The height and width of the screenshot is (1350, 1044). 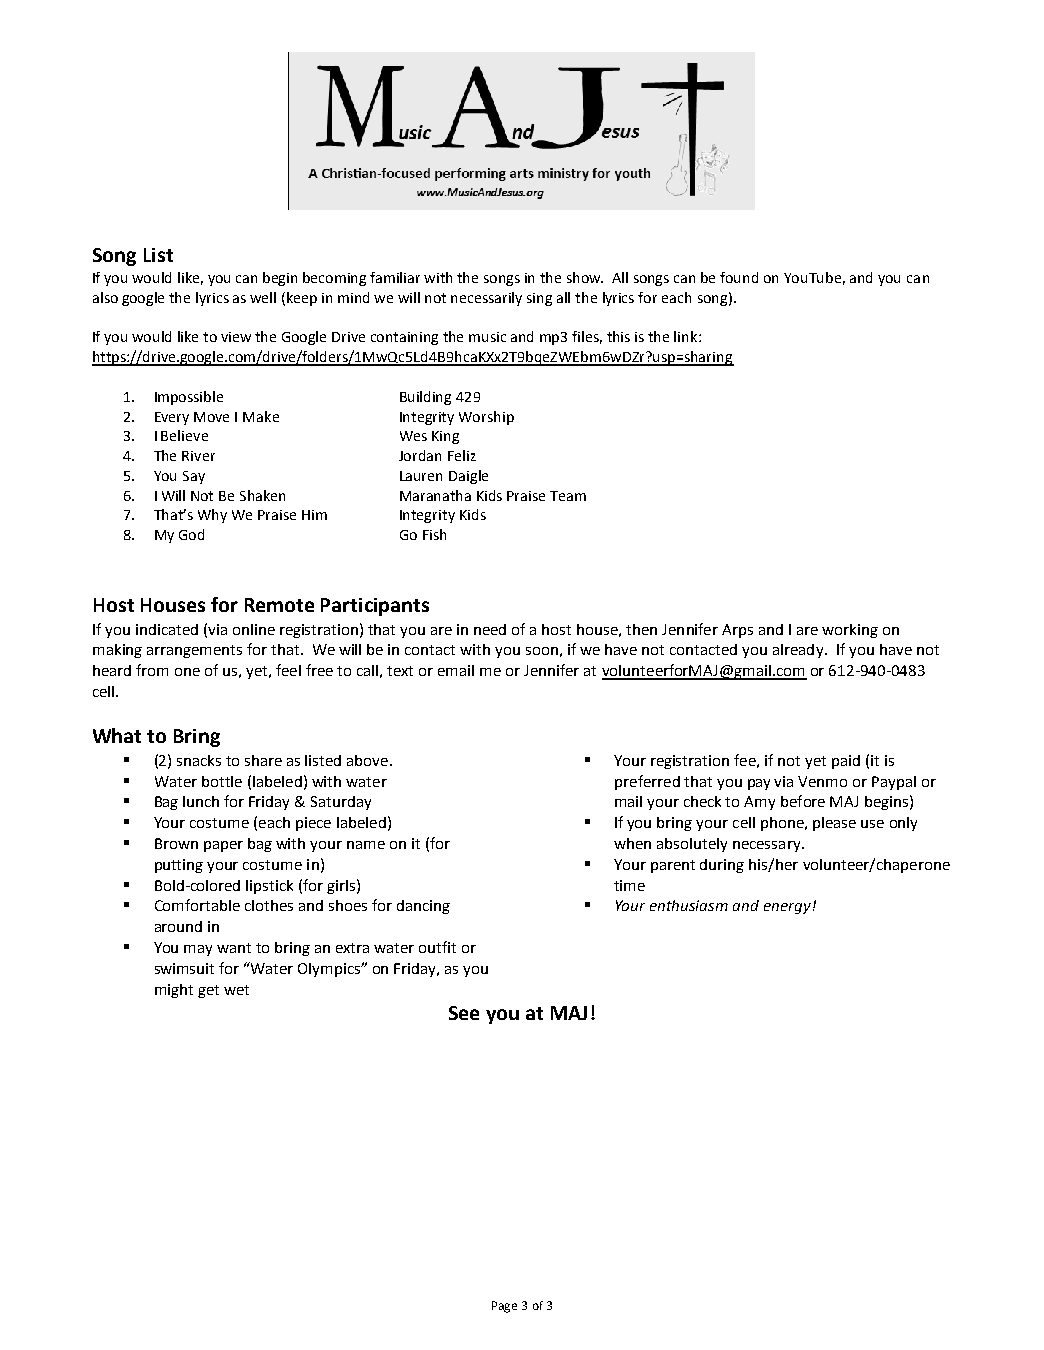 What do you see at coordinates (798, 651) in the screenshot?
I see `already` at bounding box center [798, 651].
